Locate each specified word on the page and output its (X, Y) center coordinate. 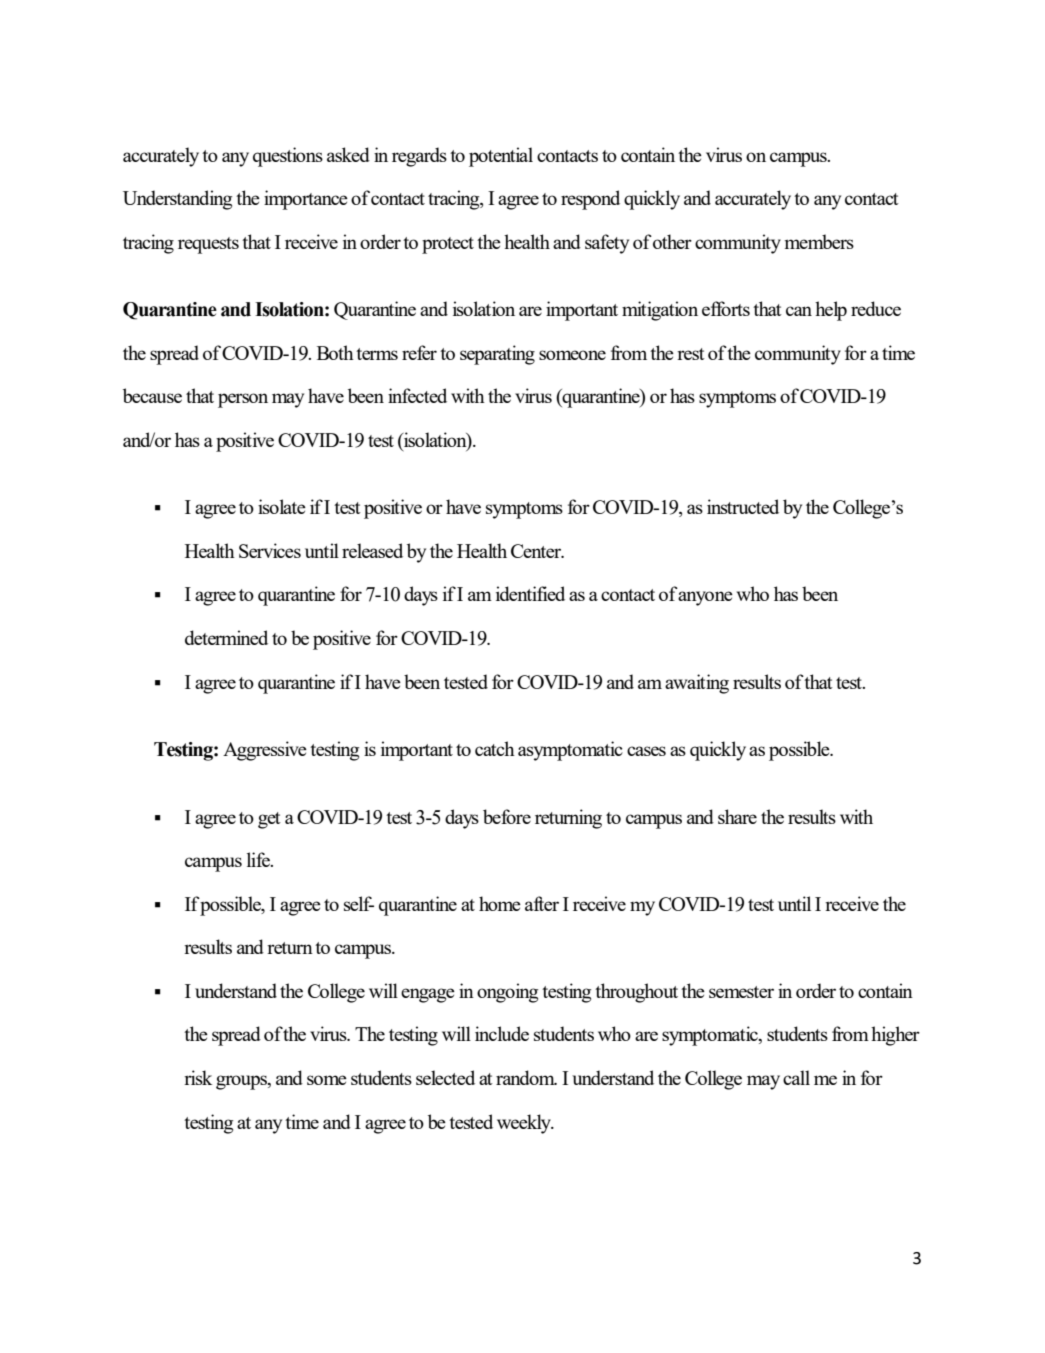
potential (501, 157)
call (796, 1077)
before (507, 816)
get (269, 820)
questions (288, 157)
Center (537, 551)
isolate (282, 506)
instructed (743, 506)
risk (198, 1077)
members (819, 241)
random (526, 1077)
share (737, 816)
